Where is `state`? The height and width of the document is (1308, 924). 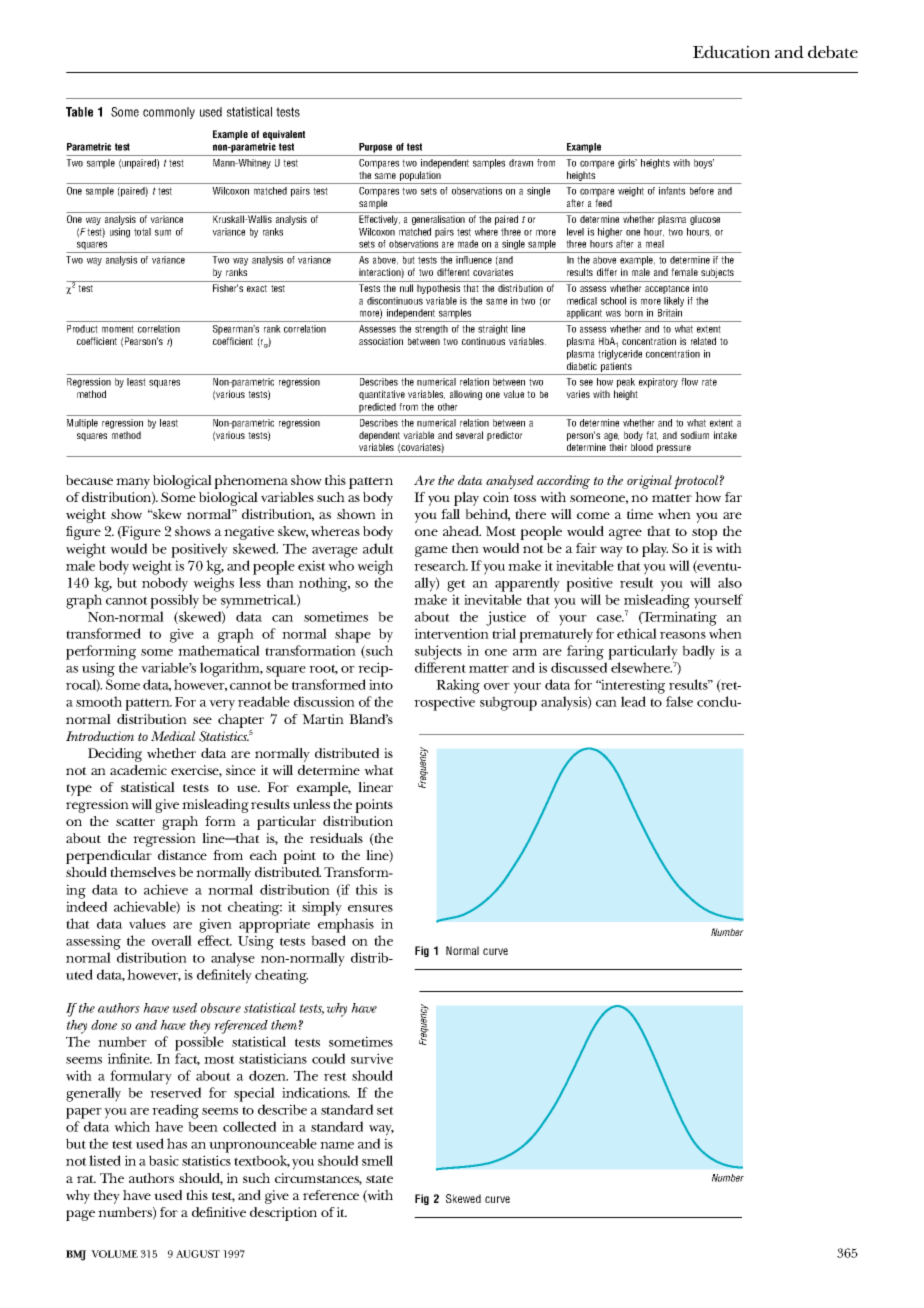 state is located at coordinates (379, 1179).
